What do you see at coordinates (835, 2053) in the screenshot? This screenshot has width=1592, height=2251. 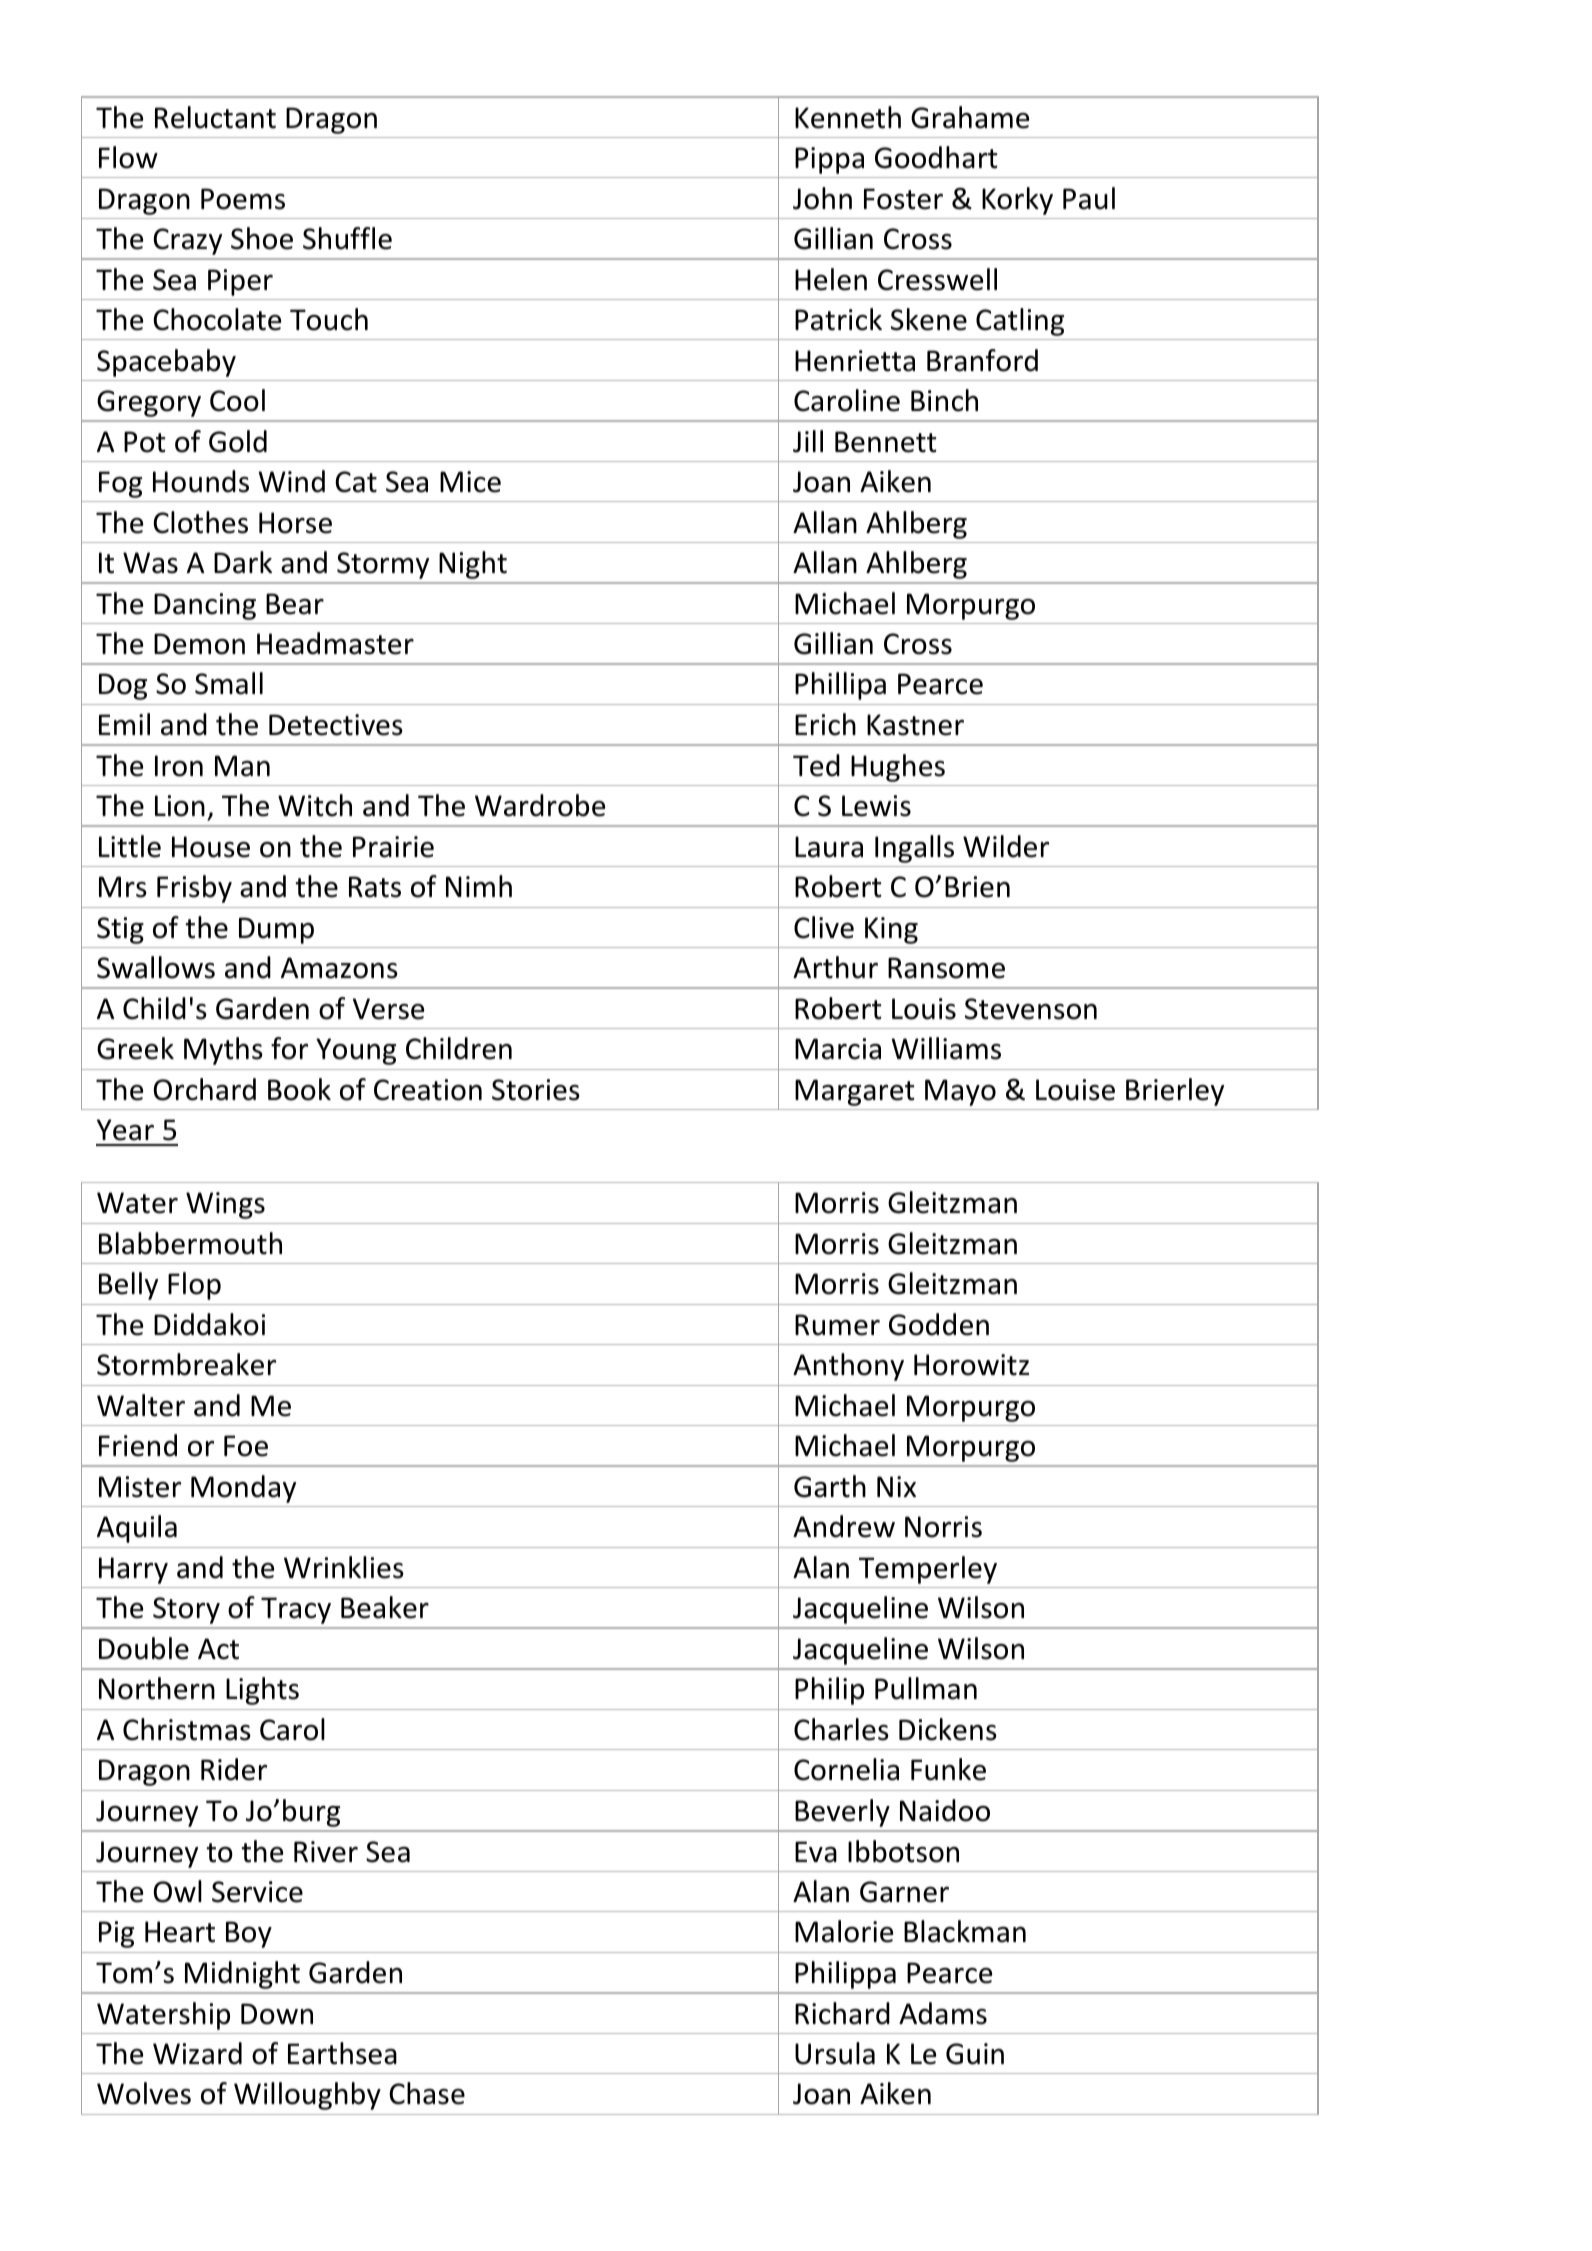 I see `Ursula` at bounding box center [835, 2053].
